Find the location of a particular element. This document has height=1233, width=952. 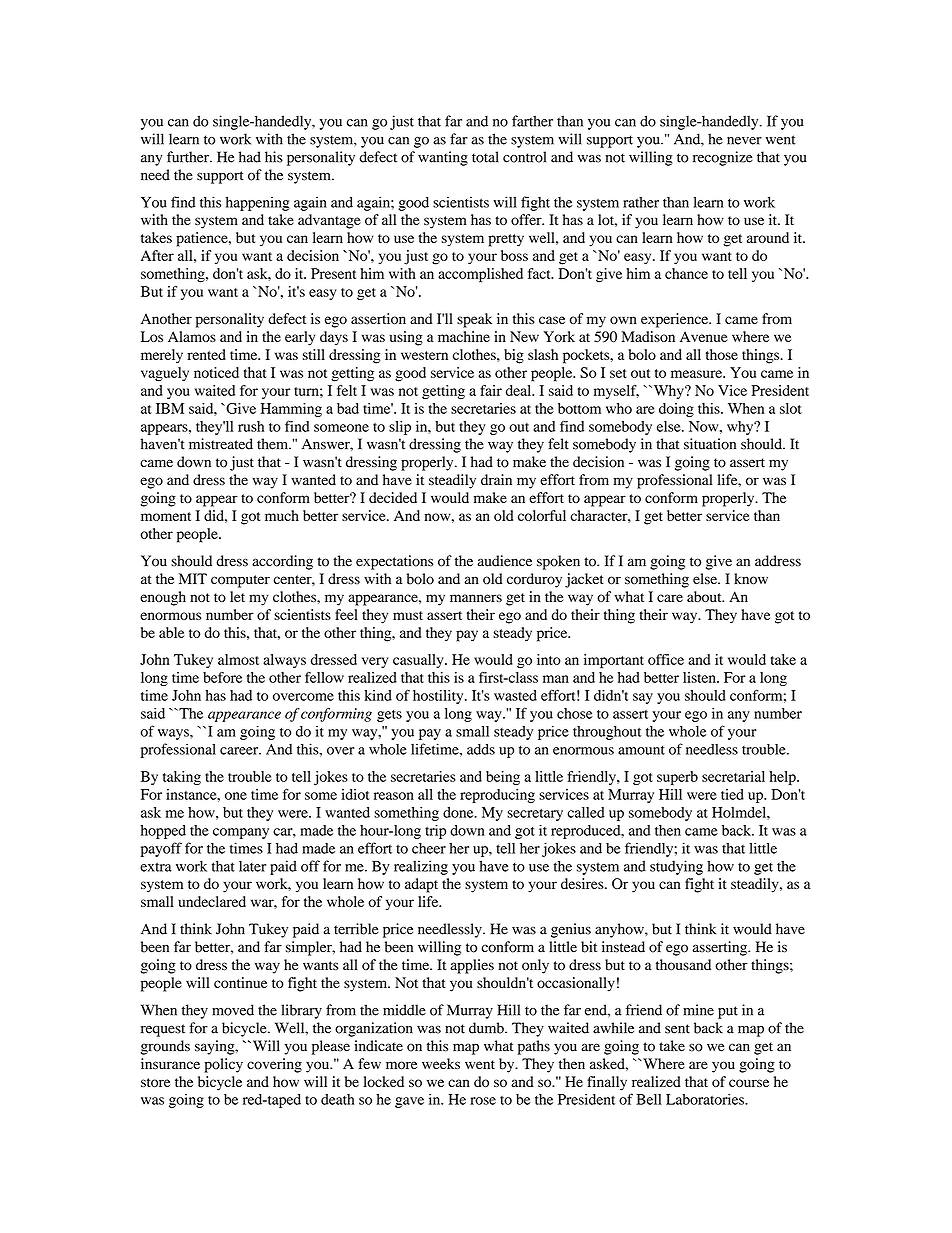

mistreated is located at coordinates (221, 444).
